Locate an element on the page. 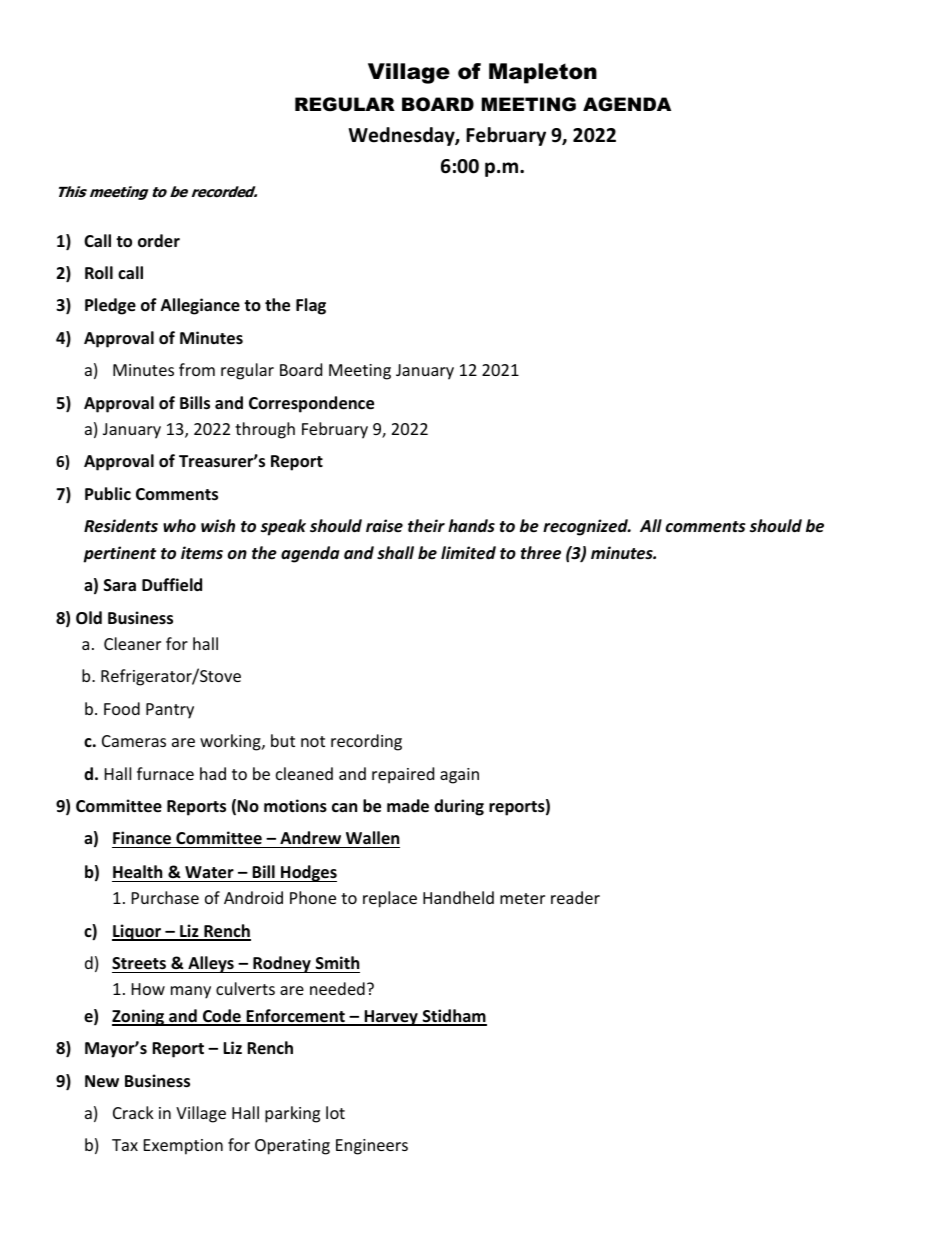 This document has width=952, height=1233. Purchase is located at coordinates (165, 897).
